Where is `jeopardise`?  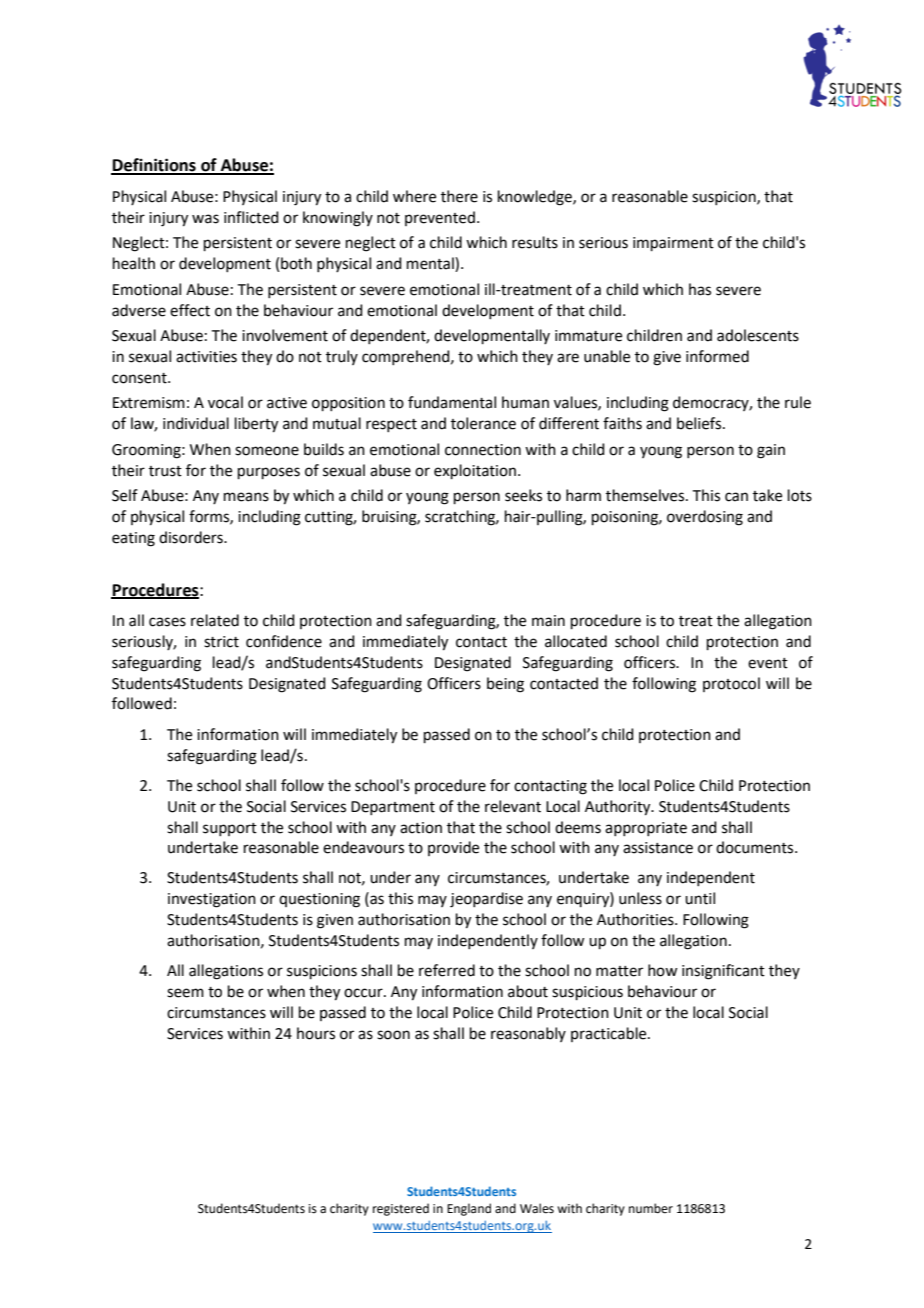
jeopardise is located at coordinates (486, 900).
